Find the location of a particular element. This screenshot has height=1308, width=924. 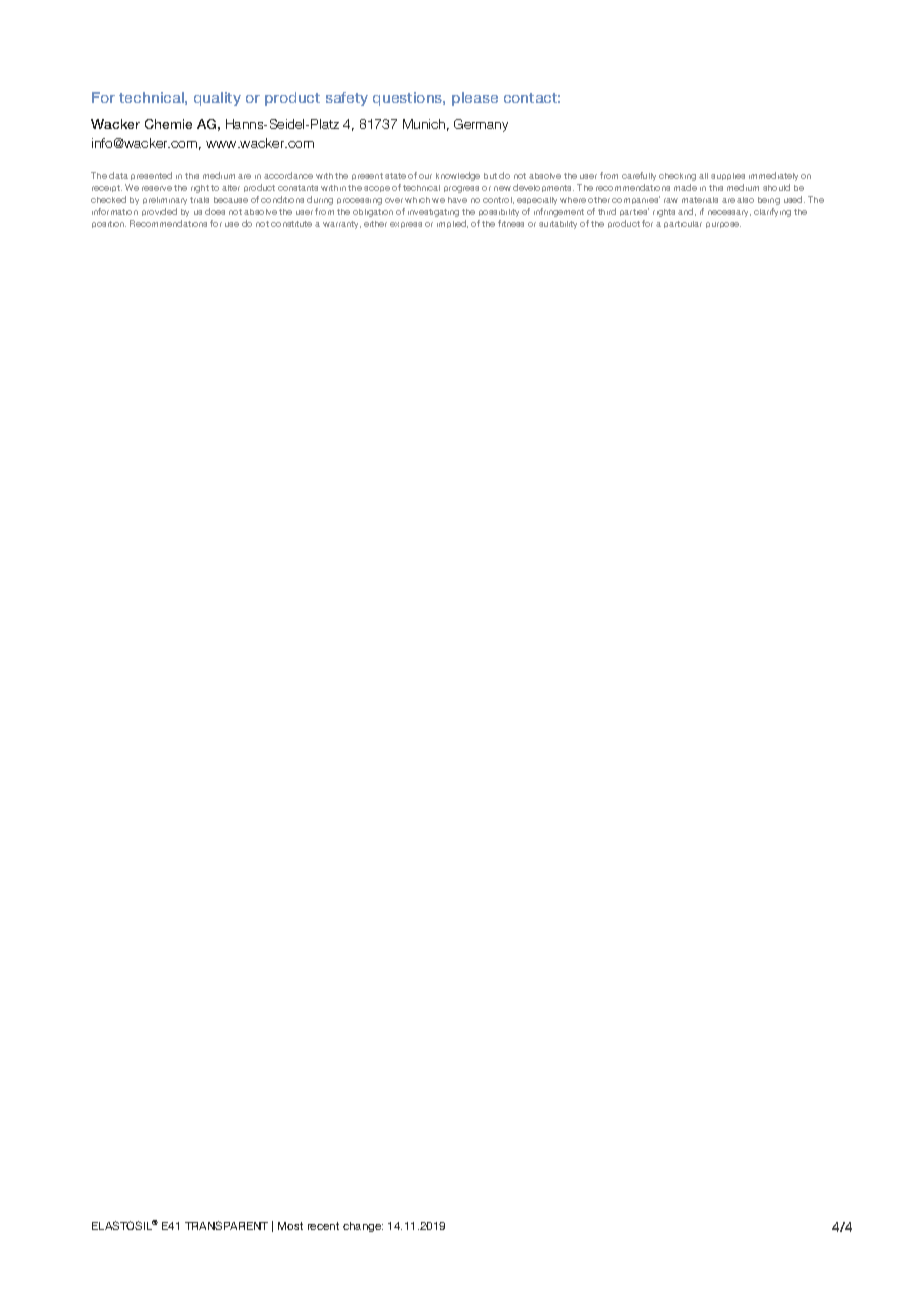

supplies is located at coordinates (728, 176).
